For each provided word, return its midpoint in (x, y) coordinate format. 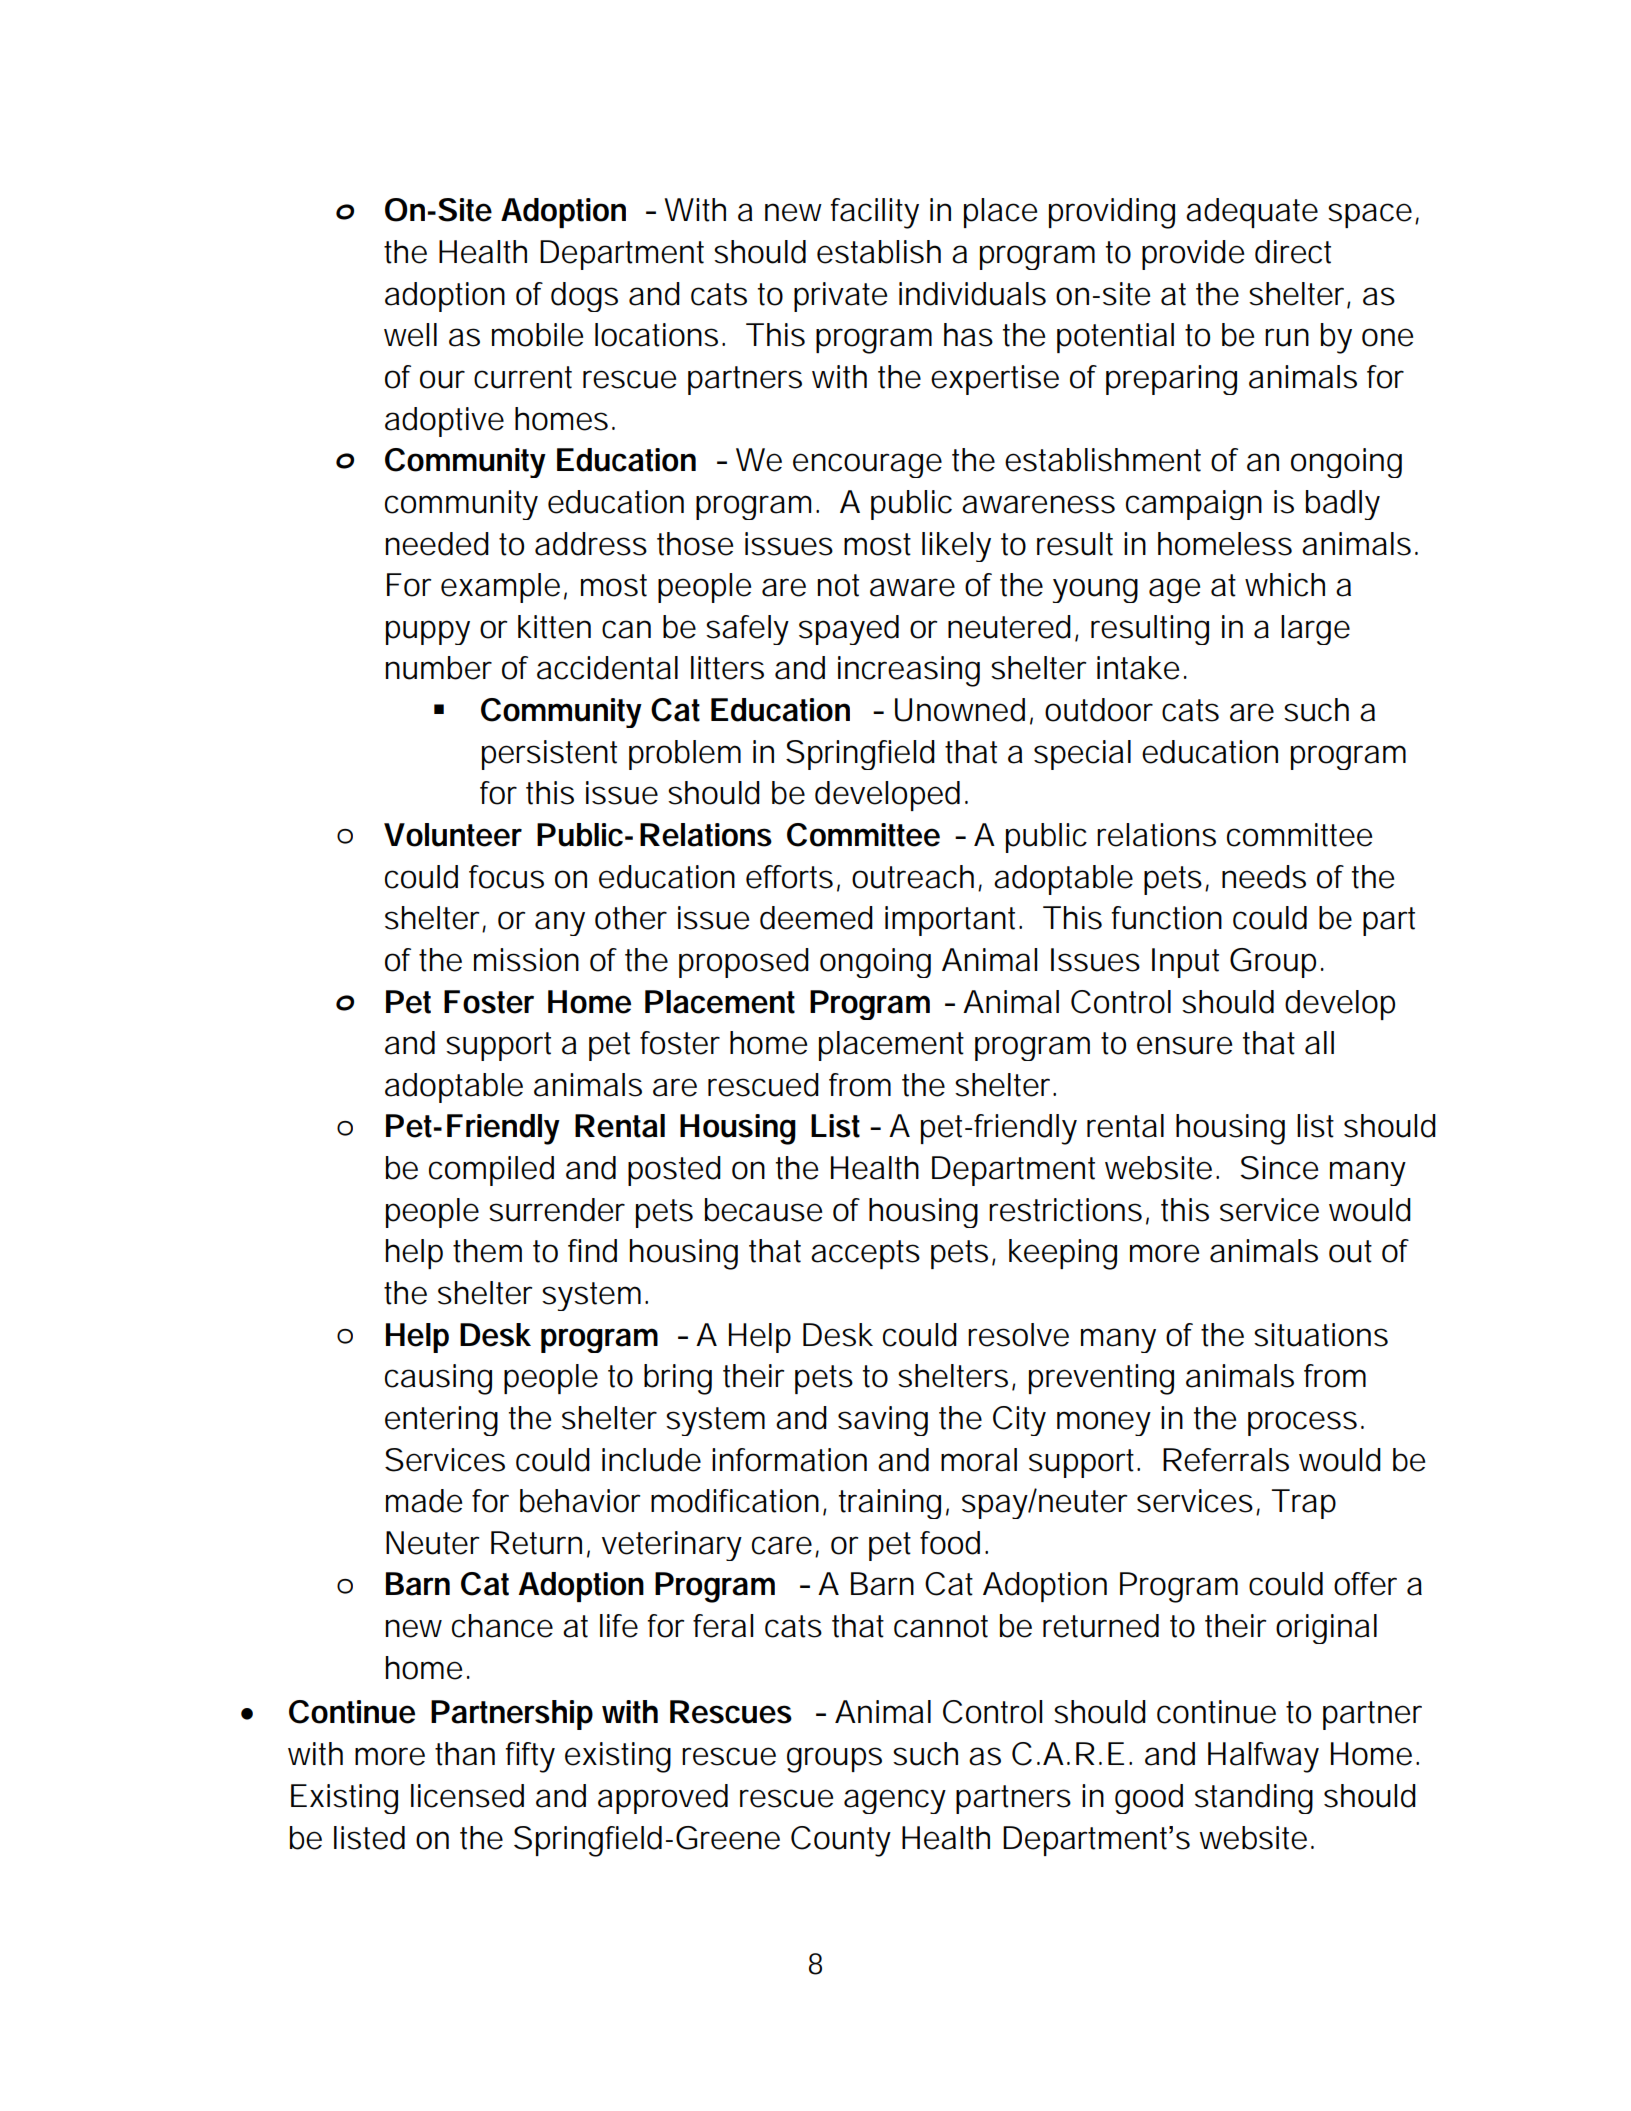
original (1326, 1629)
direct (1293, 252)
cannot (941, 1626)
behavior (580, 1501)
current (523, 377)
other (631, 918)
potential (1115, 338)
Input (1185, 963)
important (950, 921)
